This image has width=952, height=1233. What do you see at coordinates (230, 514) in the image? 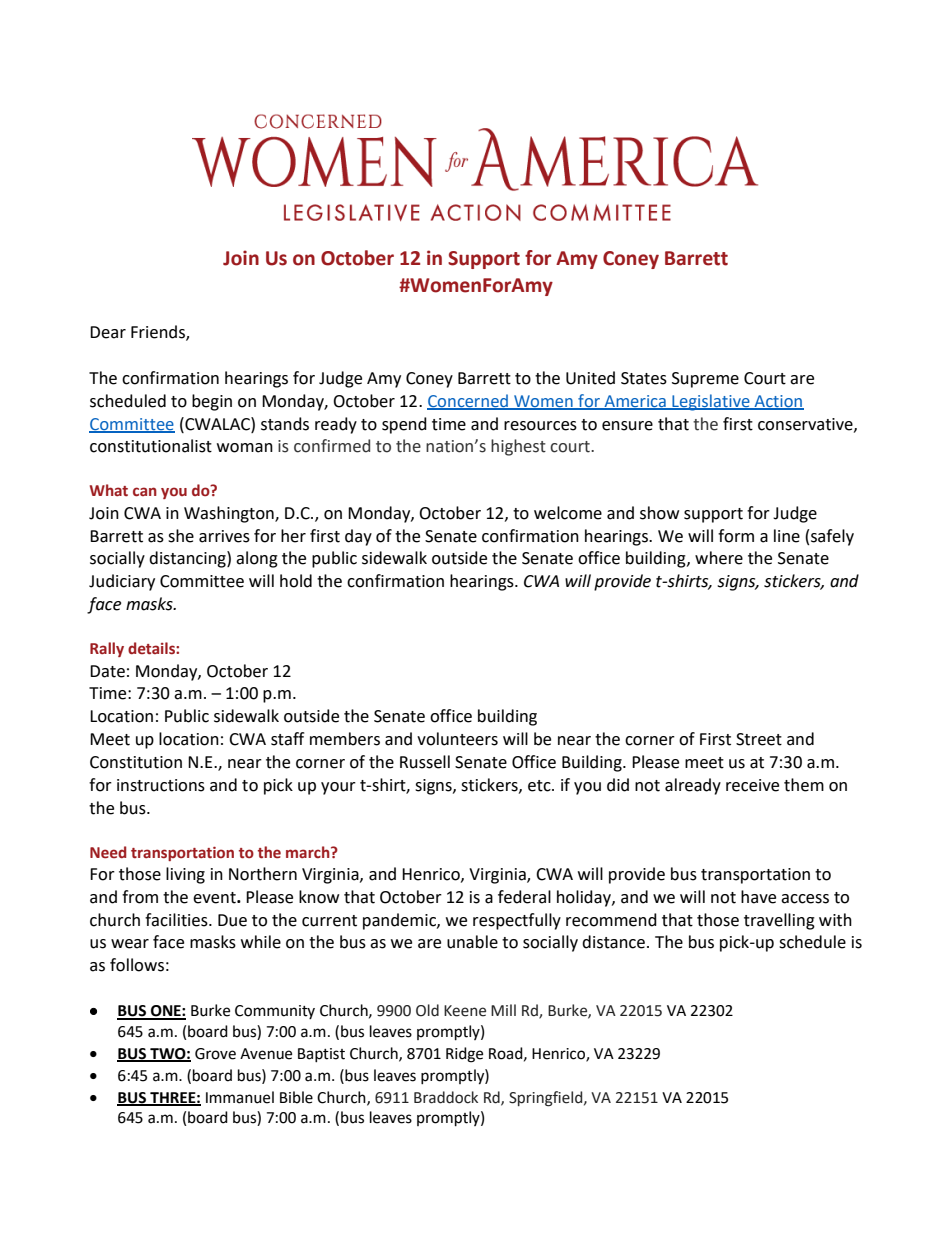
I see `Washington` at bounding box center [230, 514].
